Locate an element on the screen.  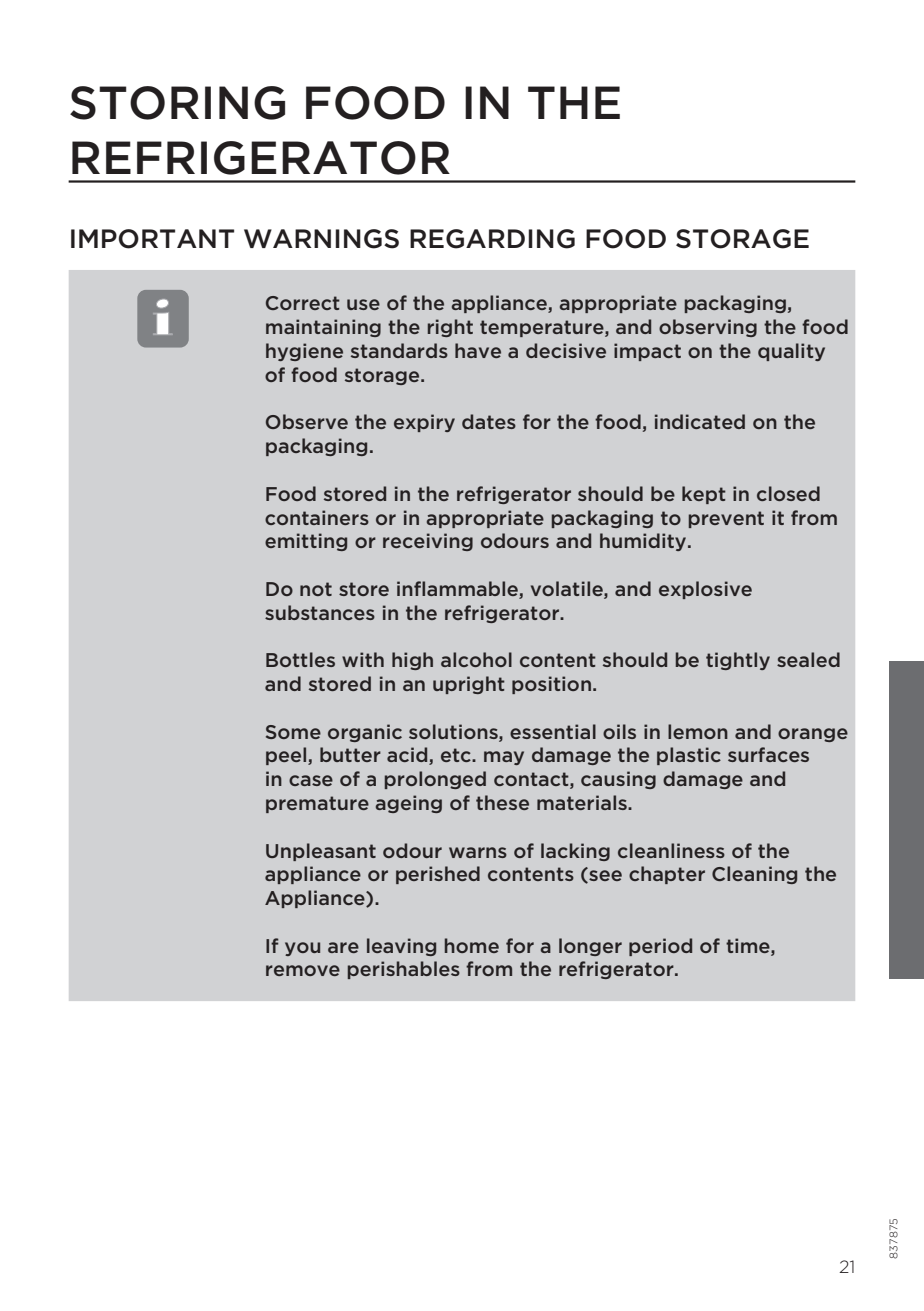
indicated is located at coordinates (700, 421).
